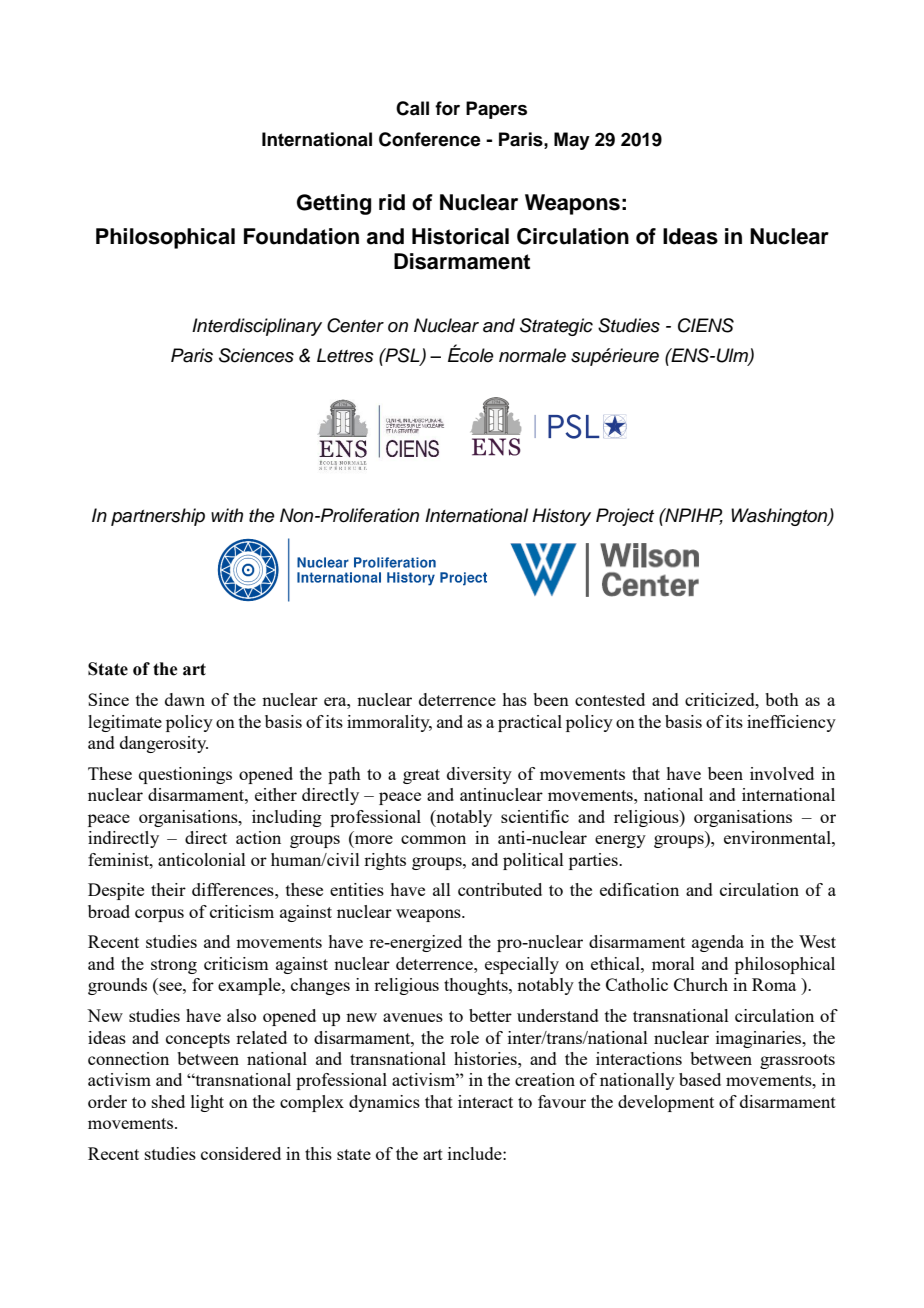 The image size is (924, 1308). I want to click on History, so click(561, 517).
